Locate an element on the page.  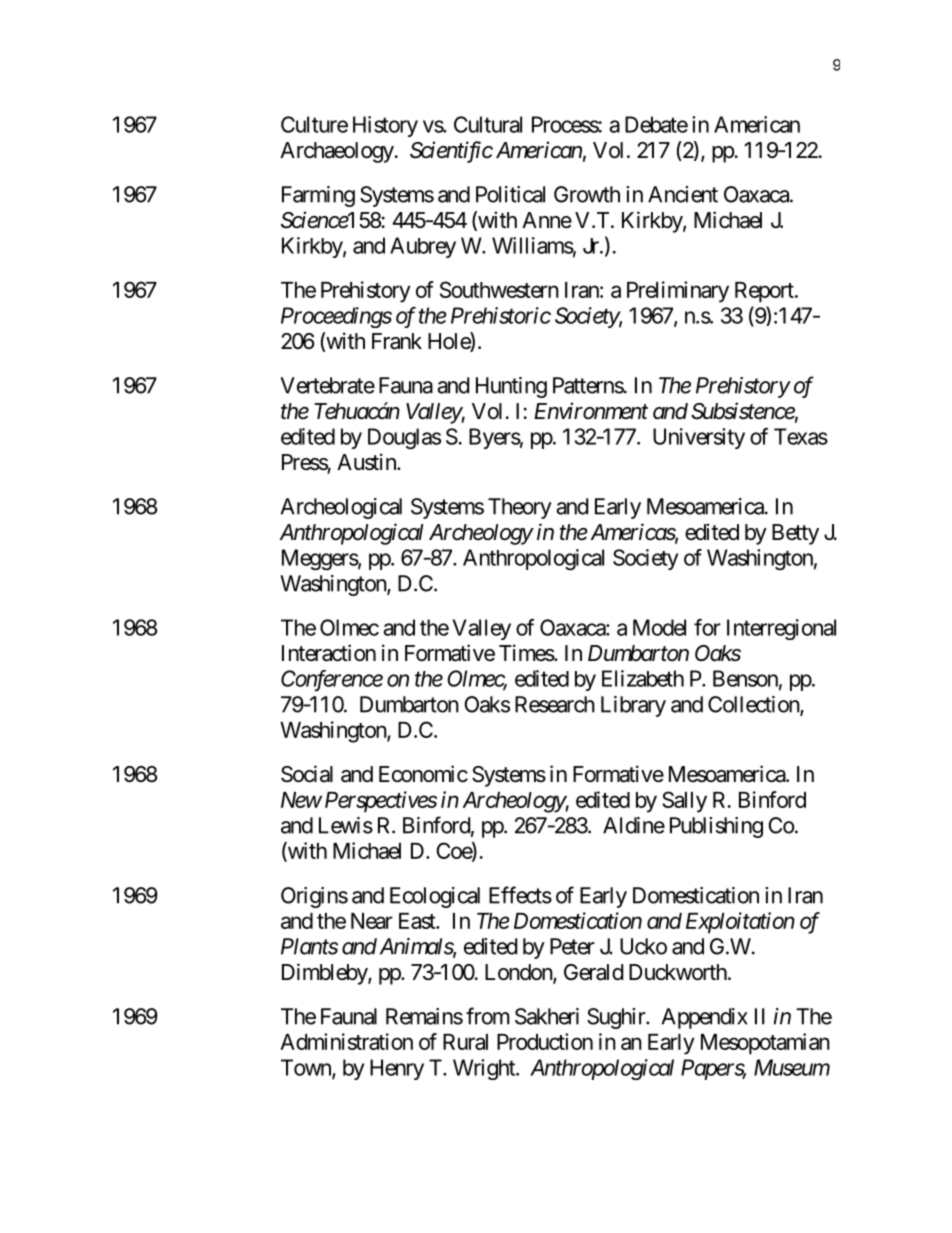
Ancient is located at coordinates (683, 194).
